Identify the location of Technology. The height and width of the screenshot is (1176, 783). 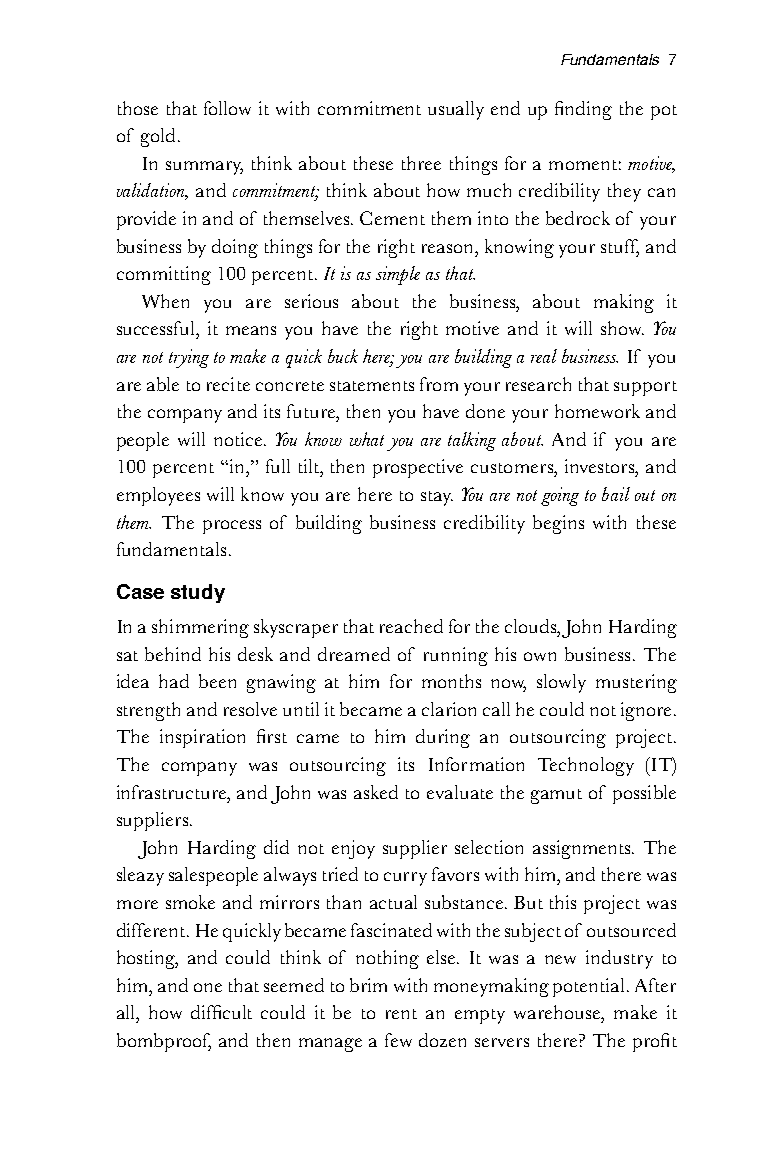
(586, 766).
